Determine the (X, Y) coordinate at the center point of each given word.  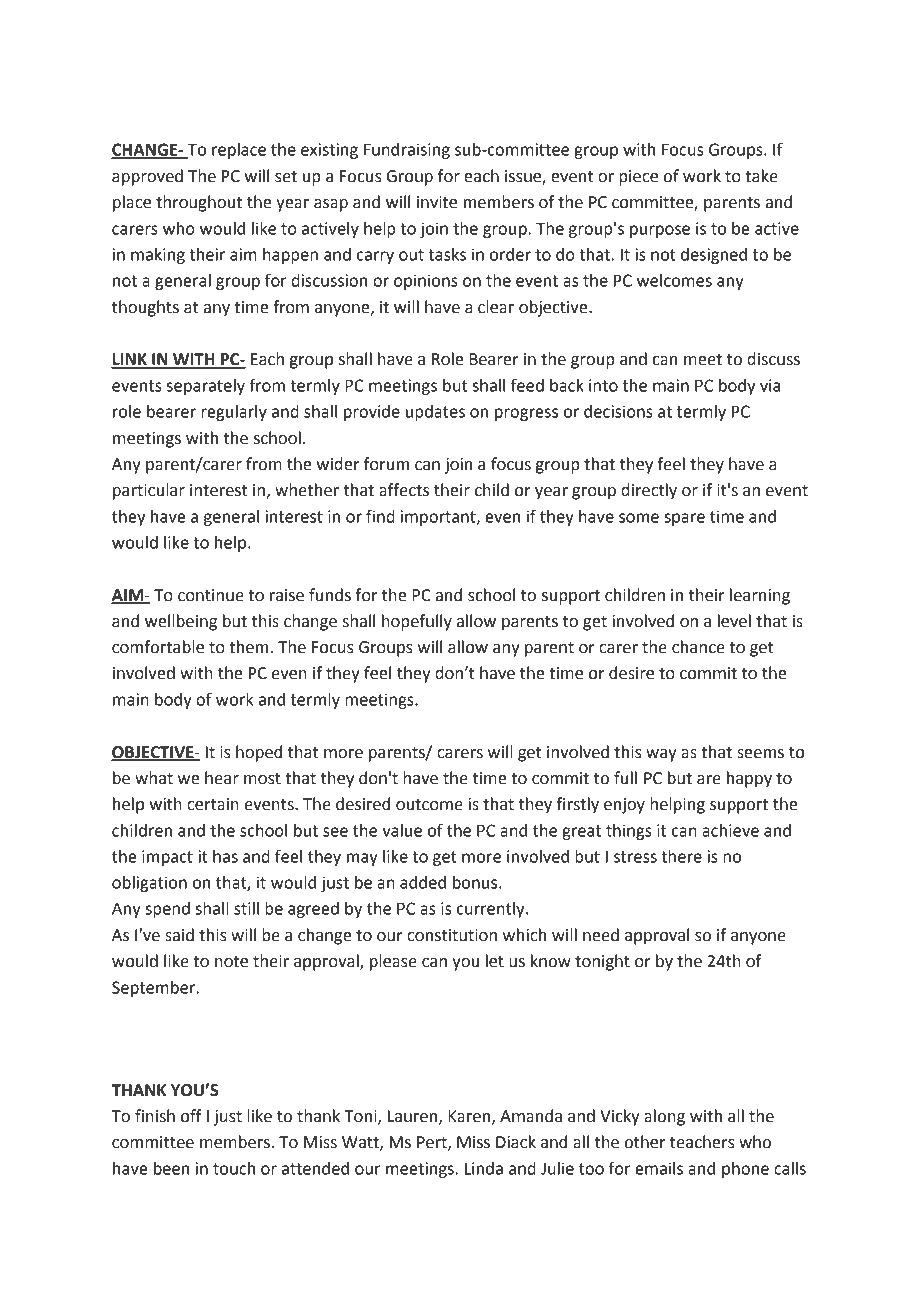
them (248, 647)
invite (437, 202)
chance (698, 647)
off (191, 1116)
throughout (199, 203)
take (761, 176)
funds (330, 595)
